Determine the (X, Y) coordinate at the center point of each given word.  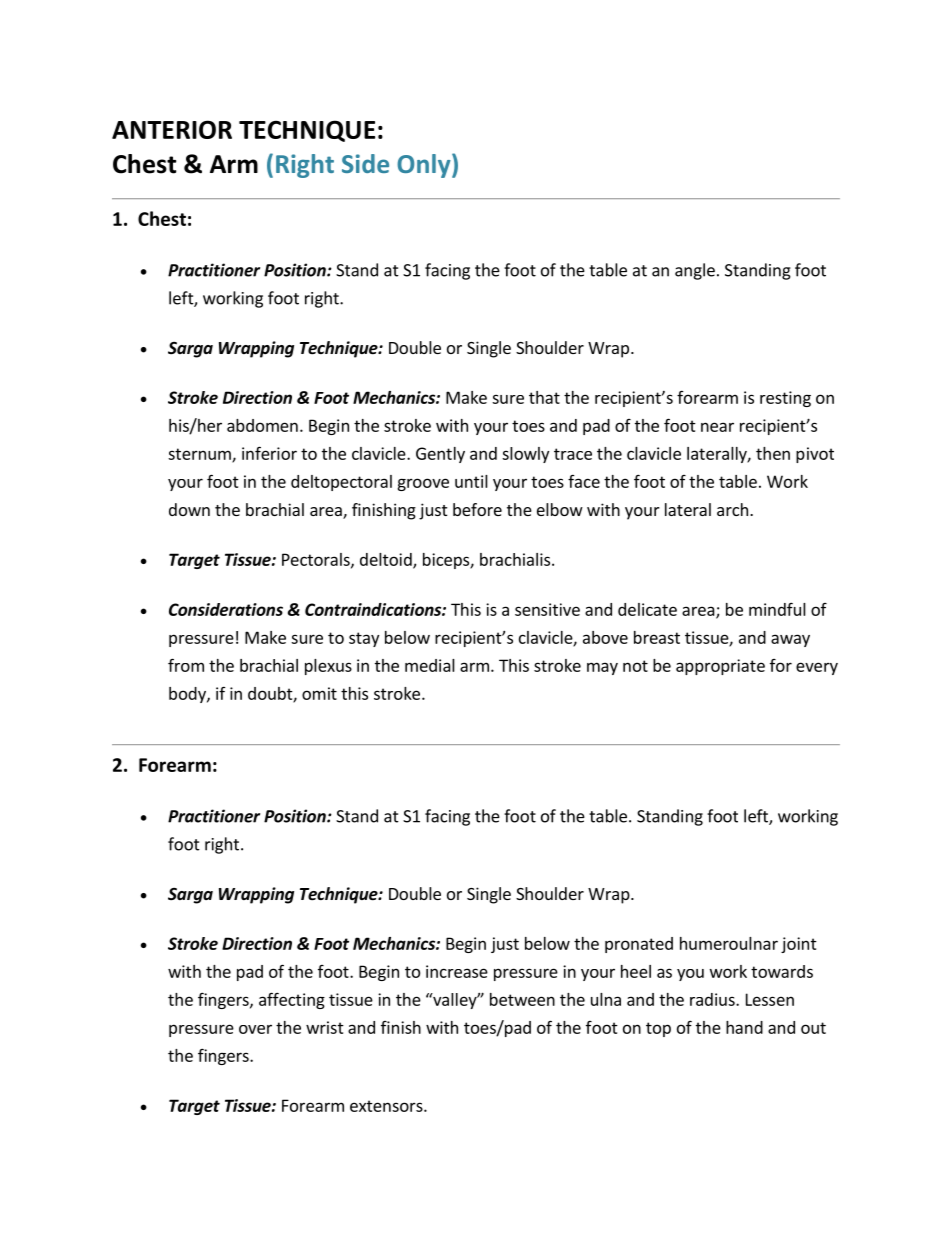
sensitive (547, 609)
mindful (777, 609)
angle (695, 271)
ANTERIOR (172, 129)
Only (425, 166)
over (255, 1029)
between (522, 999)
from (186, 665)
